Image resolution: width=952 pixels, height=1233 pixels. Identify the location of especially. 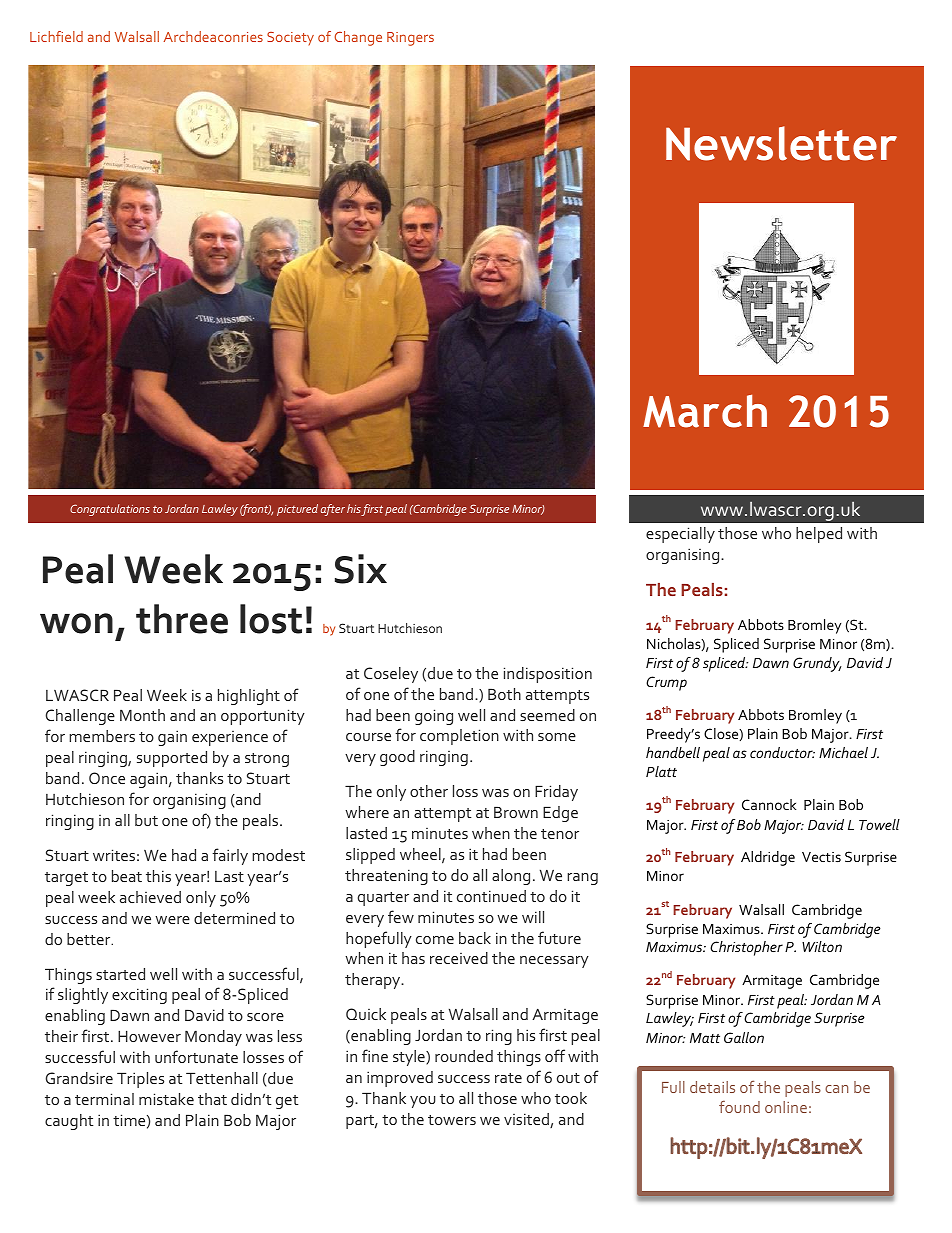
(680, 535).
